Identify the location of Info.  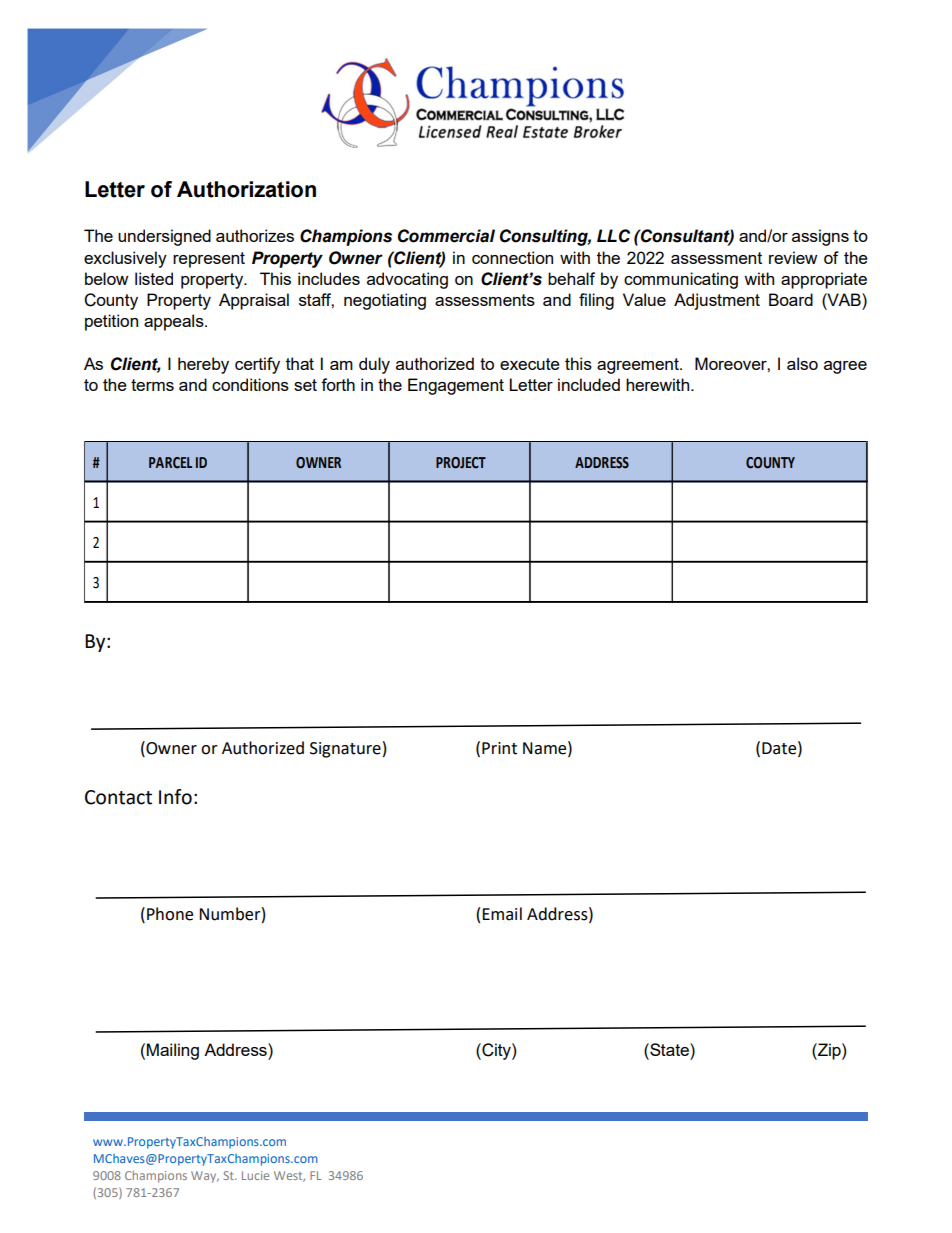
(175, 797).
